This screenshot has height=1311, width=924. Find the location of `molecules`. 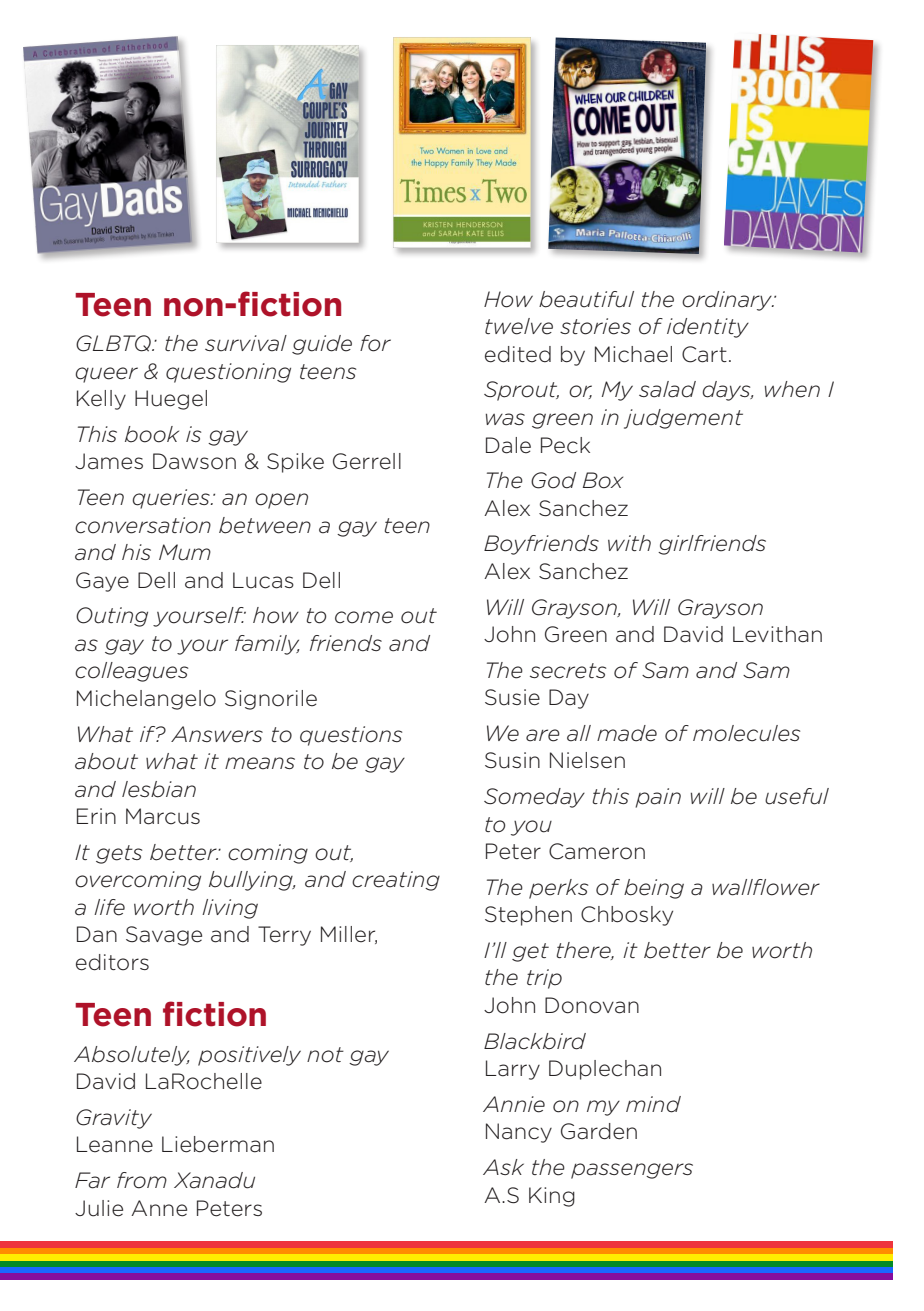

molecules is located at coordinates (746, 733).
